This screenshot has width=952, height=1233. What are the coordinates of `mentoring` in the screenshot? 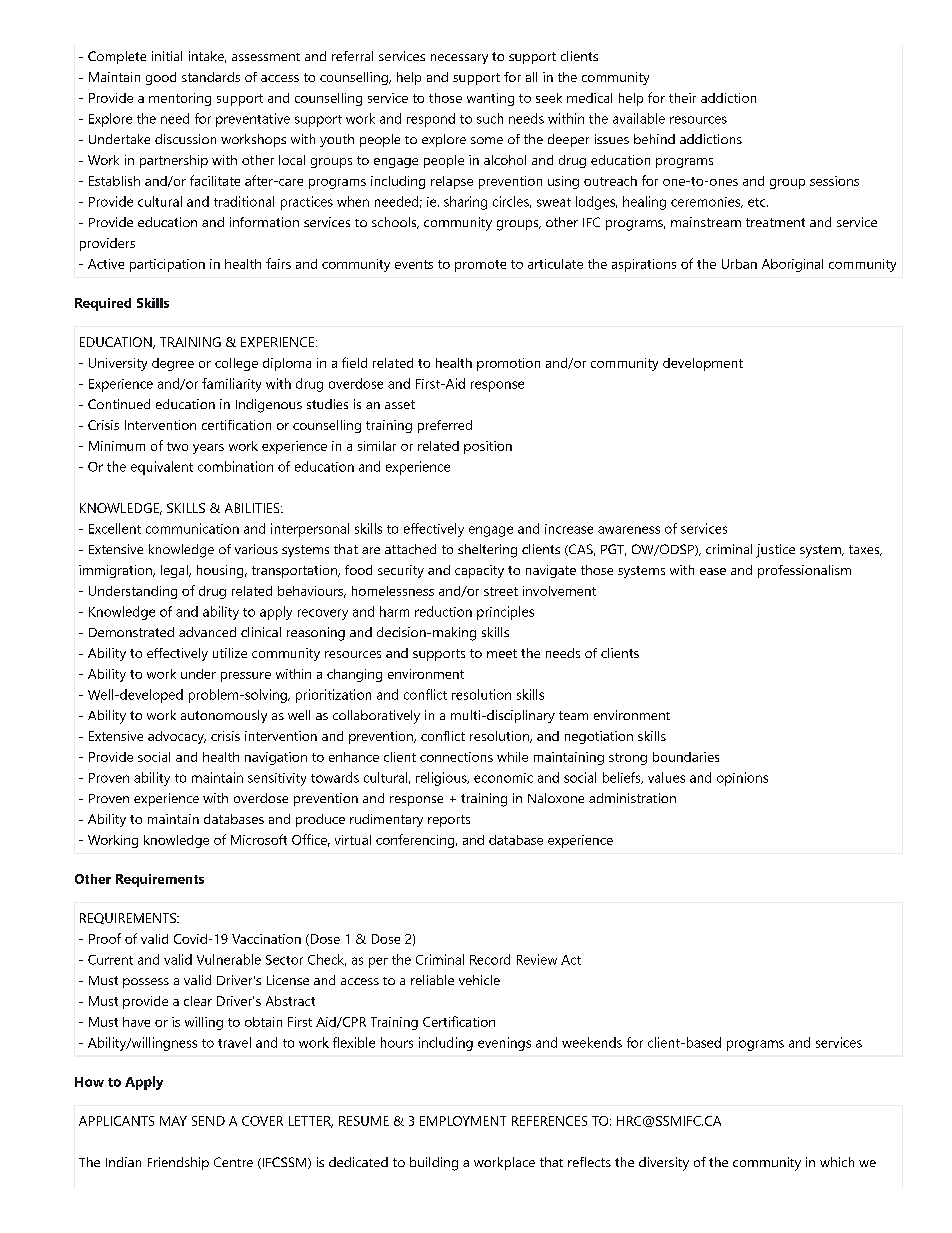 It's located at (180, 99).
